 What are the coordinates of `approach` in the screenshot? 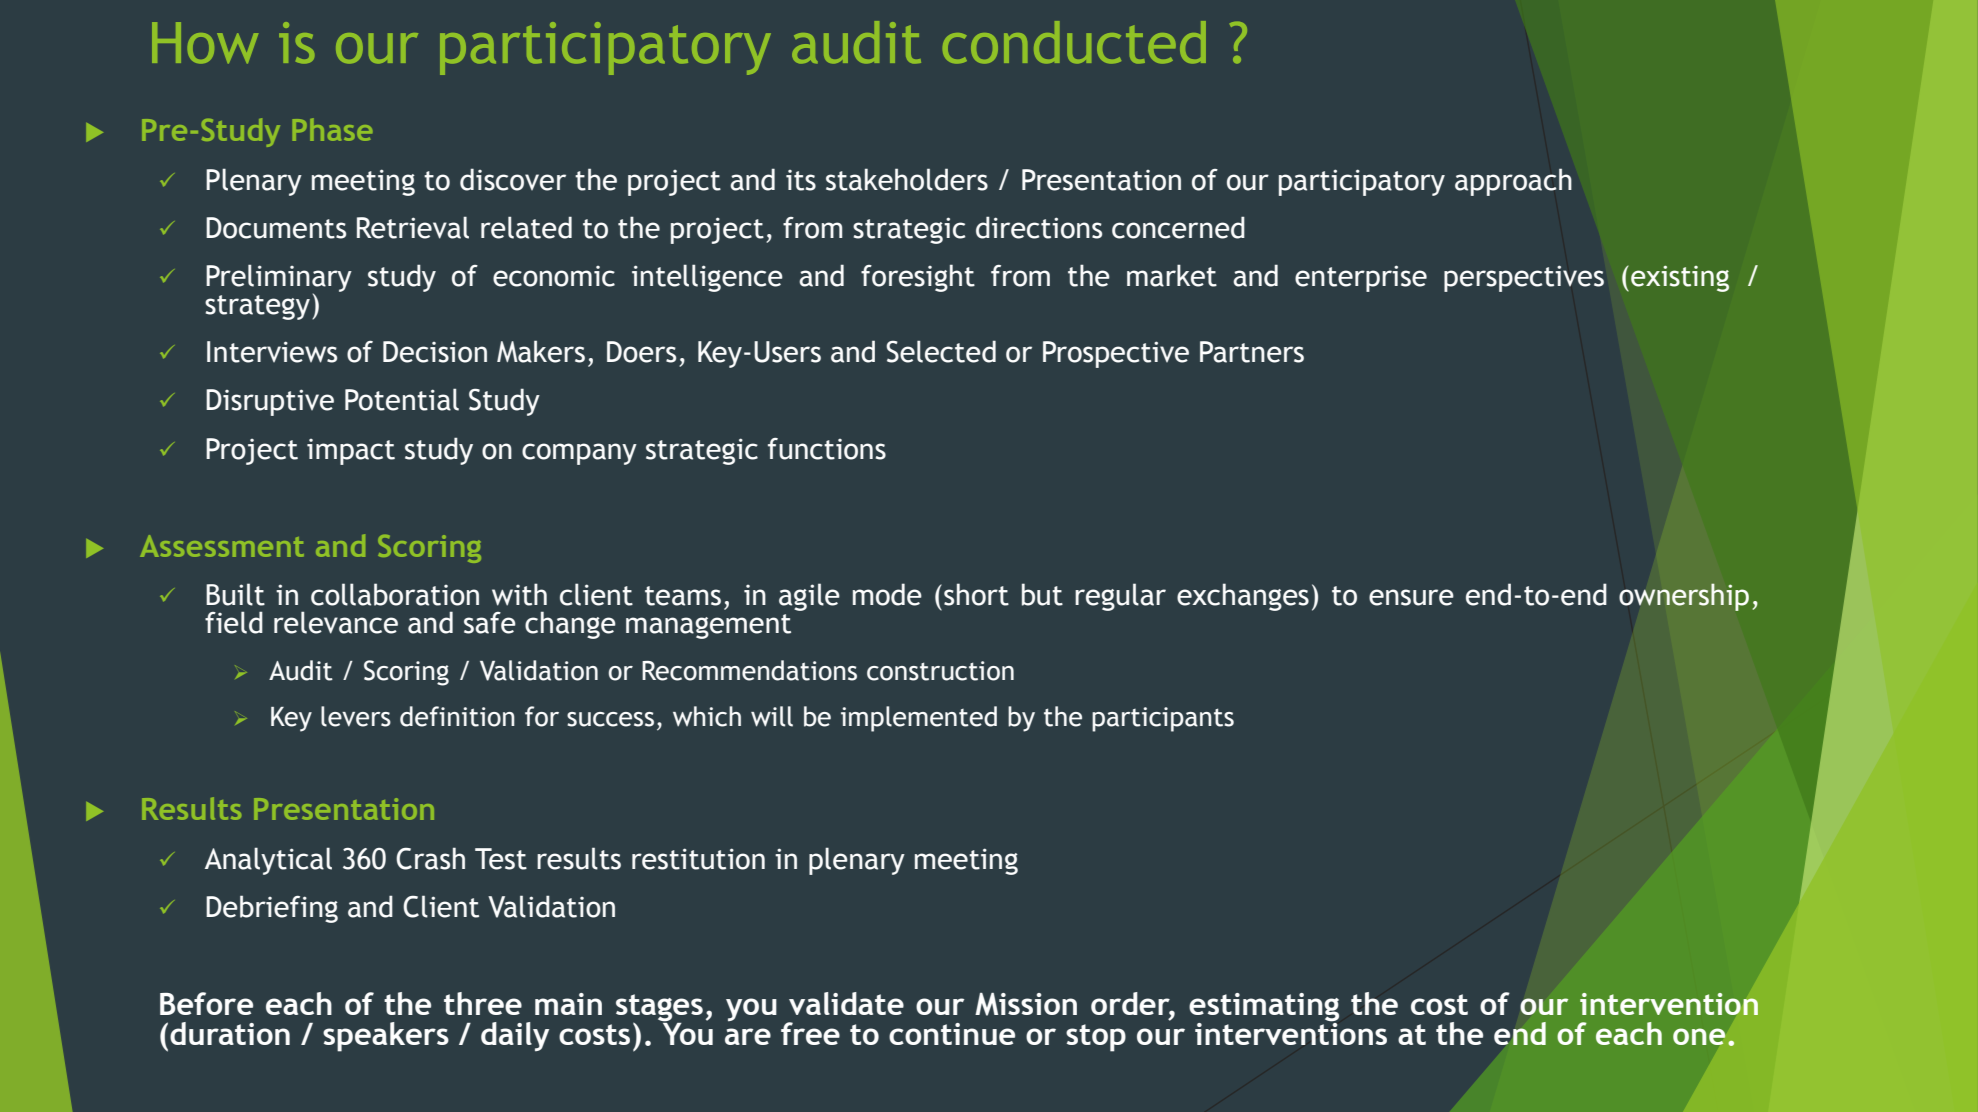 It's located at (1513, 182).
